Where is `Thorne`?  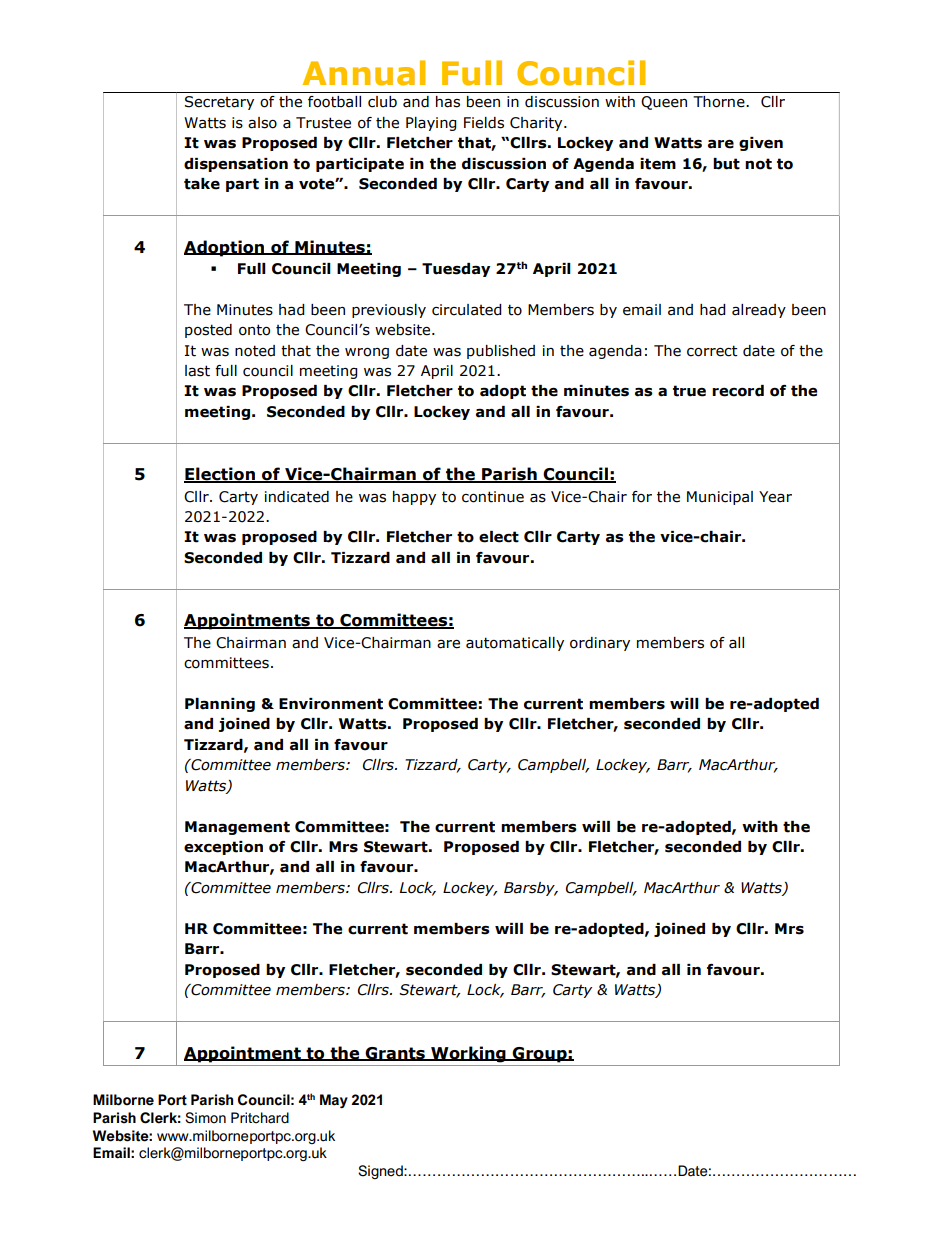 Thorne is located at coordinates (720, 102).
